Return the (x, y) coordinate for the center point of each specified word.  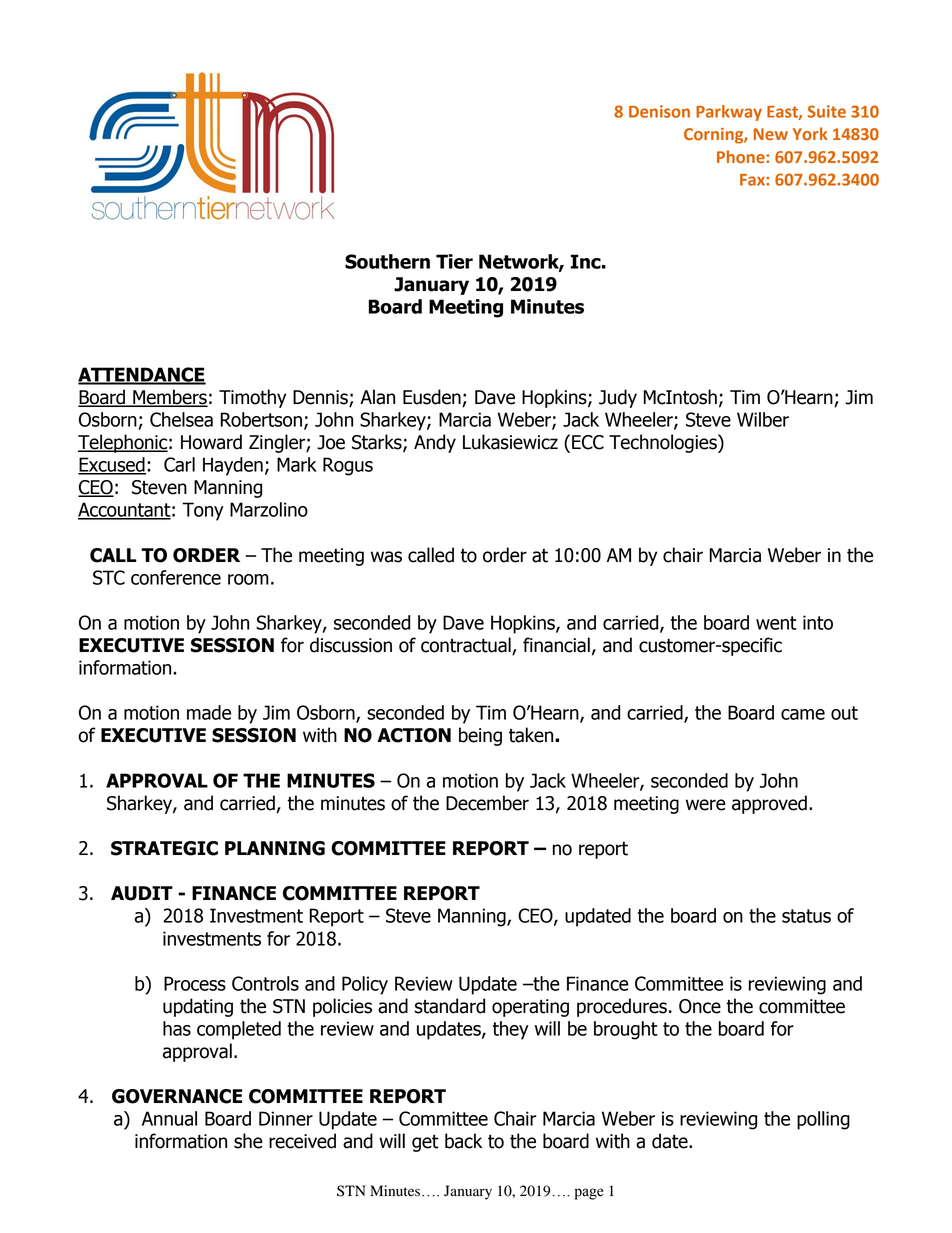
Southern (387, 261)
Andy (435, 443)
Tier (454, 261)
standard (450, 1006)
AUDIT (142, 893)
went (776, 623)
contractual (467, 646)
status (806, 916)
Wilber (763, 419)
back (463, 1141)
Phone (742, 156)
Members (169, 398)
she (248, 1141)
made (209, 712)
